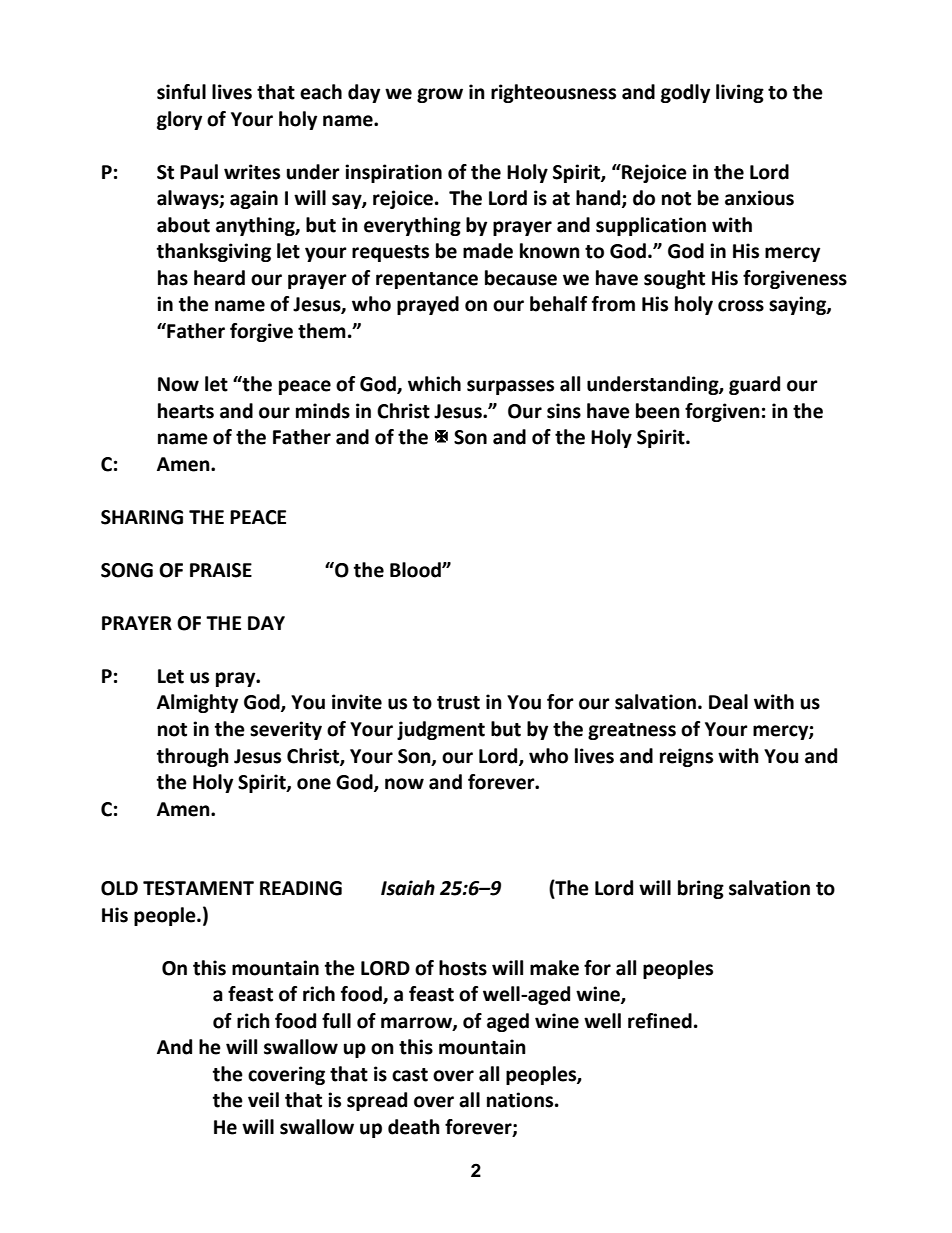 The image size is (952, 1233). I want to click on refined, so click(660, 1021).
